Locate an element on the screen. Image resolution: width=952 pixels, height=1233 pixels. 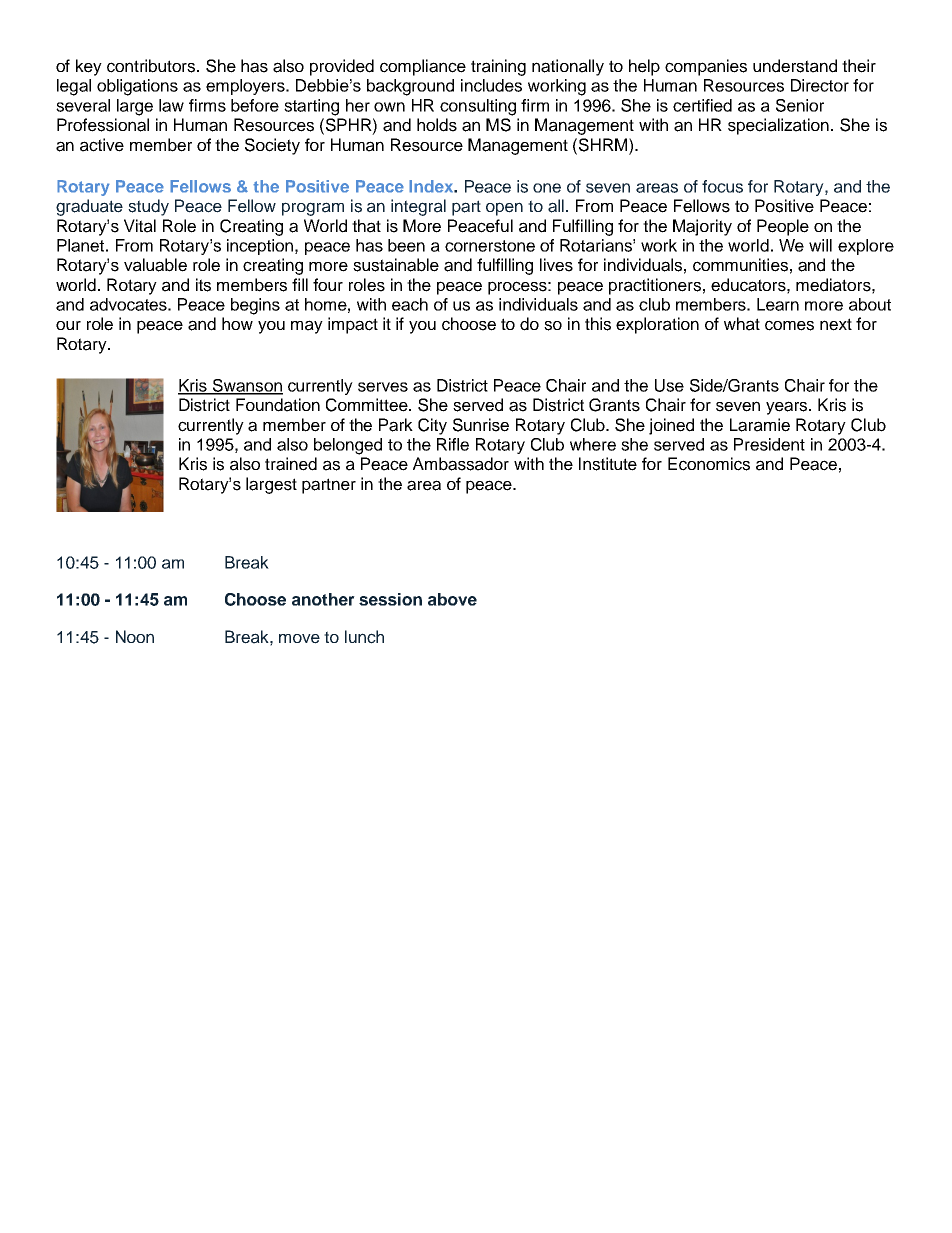
includes is located at coordinates (491, 85).
